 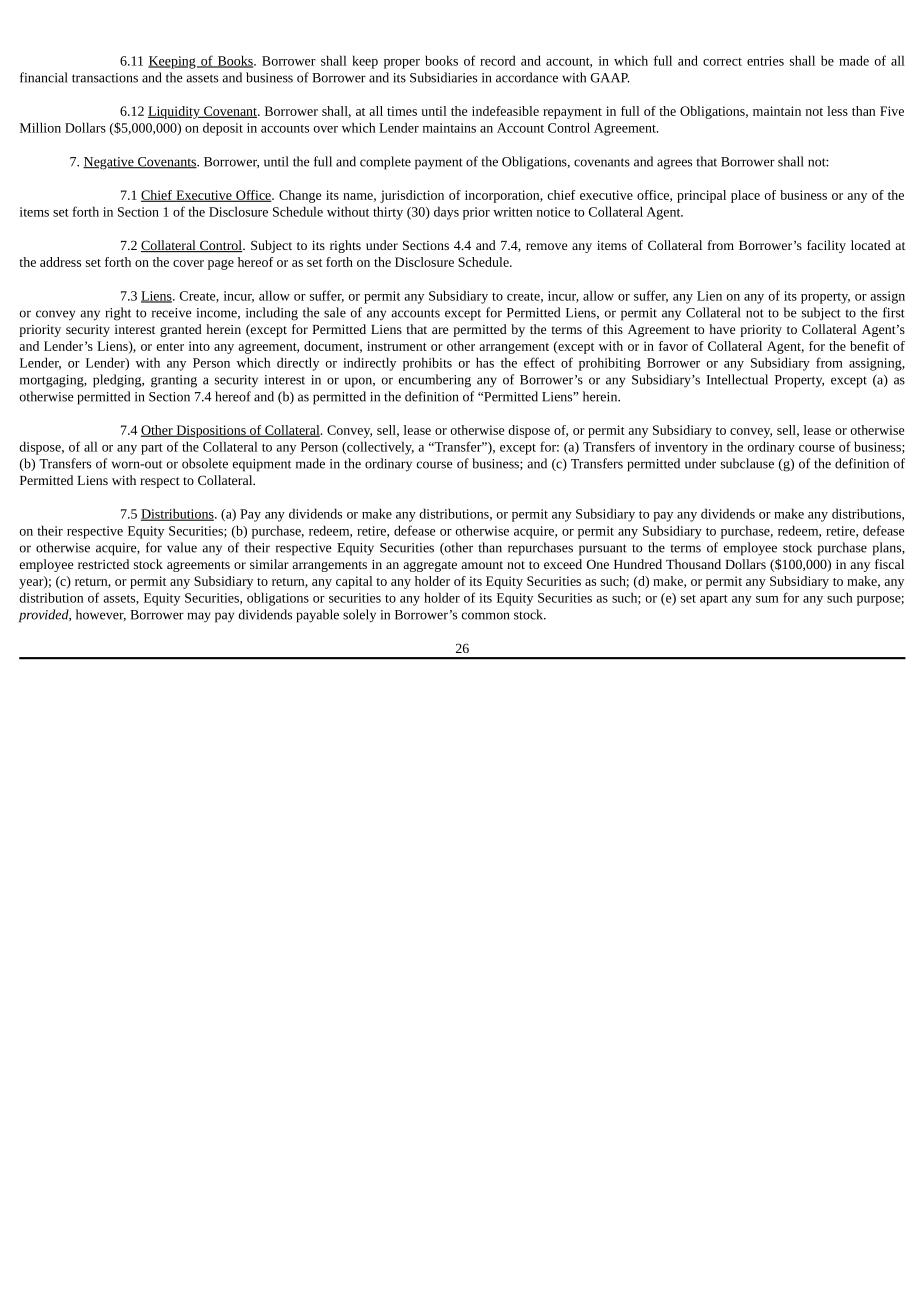 What do you see at coordinates (105, 78) in the image?
I see `transactions` at bounding box center [105, 78].
